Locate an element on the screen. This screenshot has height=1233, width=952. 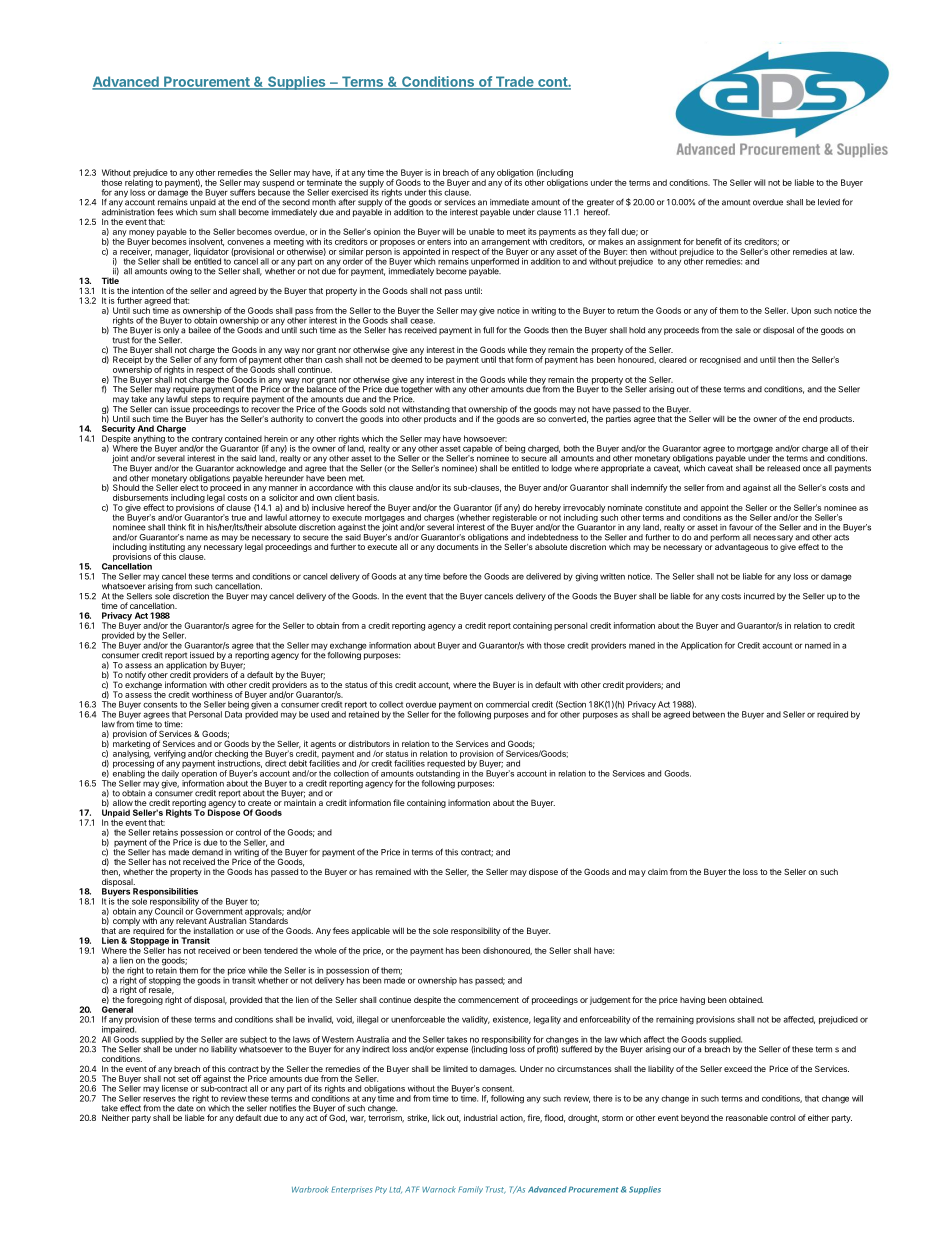
incurred is located at coordinates (759, 596).
